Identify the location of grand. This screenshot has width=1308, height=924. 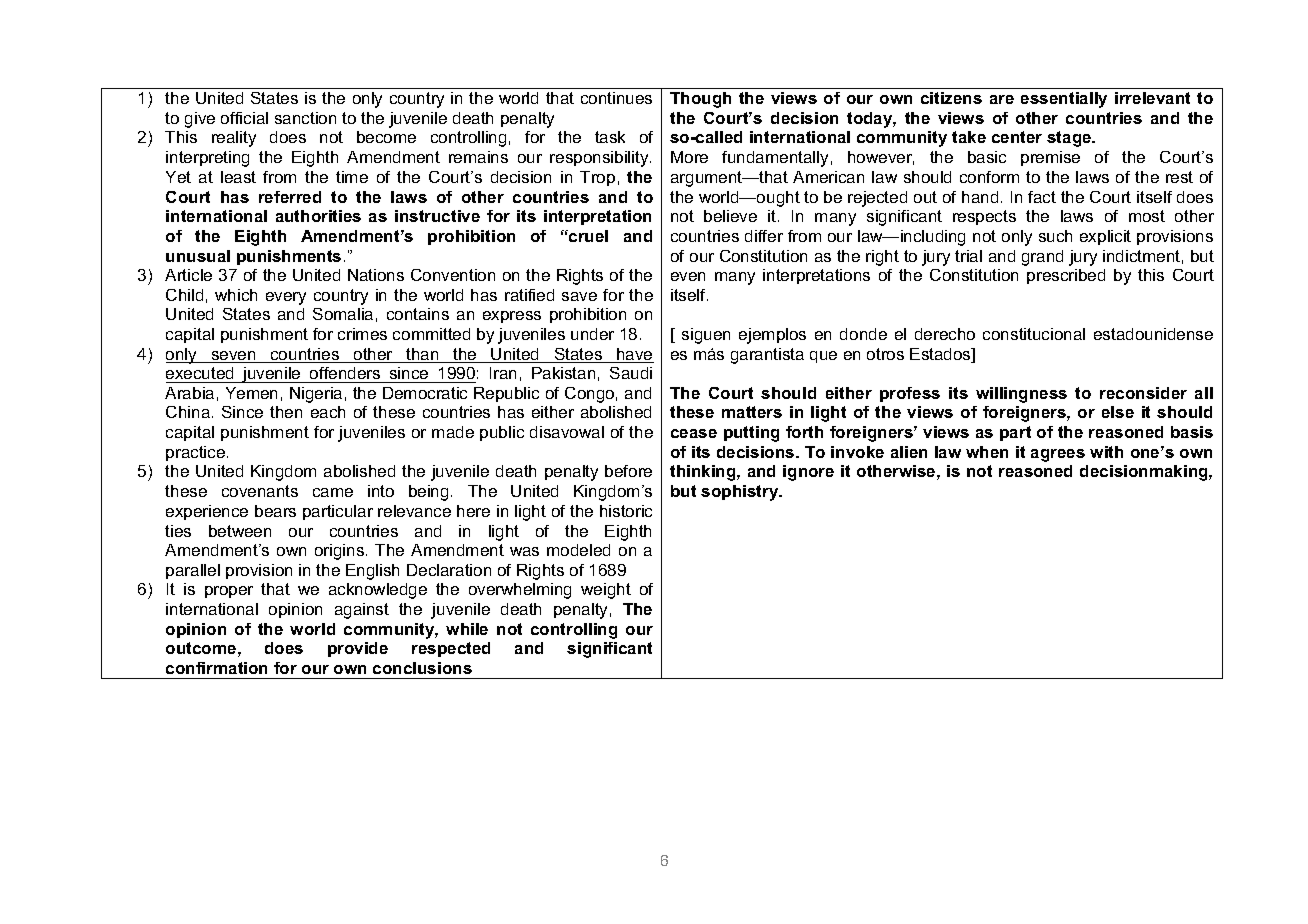
(1042, 258).
